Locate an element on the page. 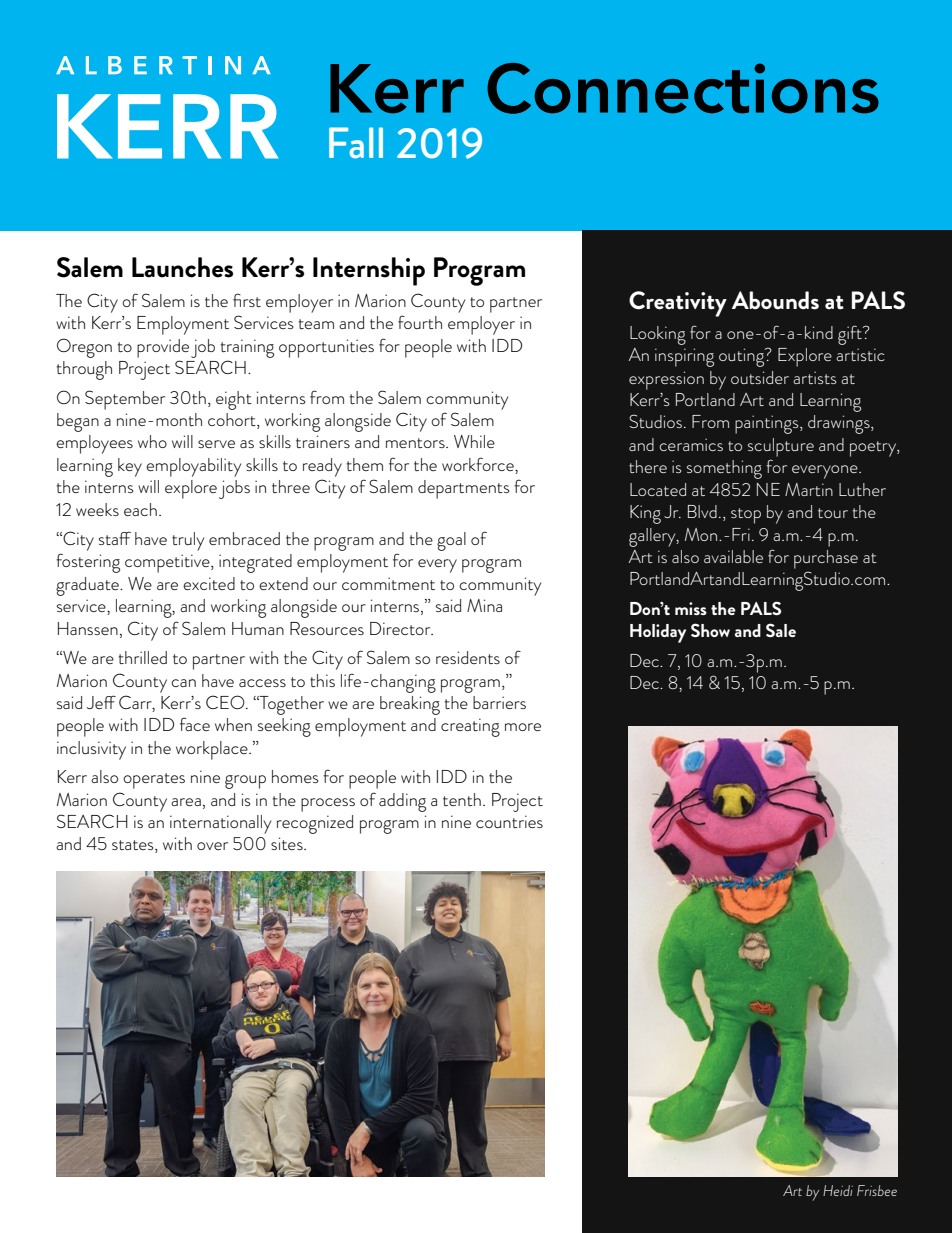 This document has height=1233, width=952. Heidi is located at coordinates (838, 1190).
